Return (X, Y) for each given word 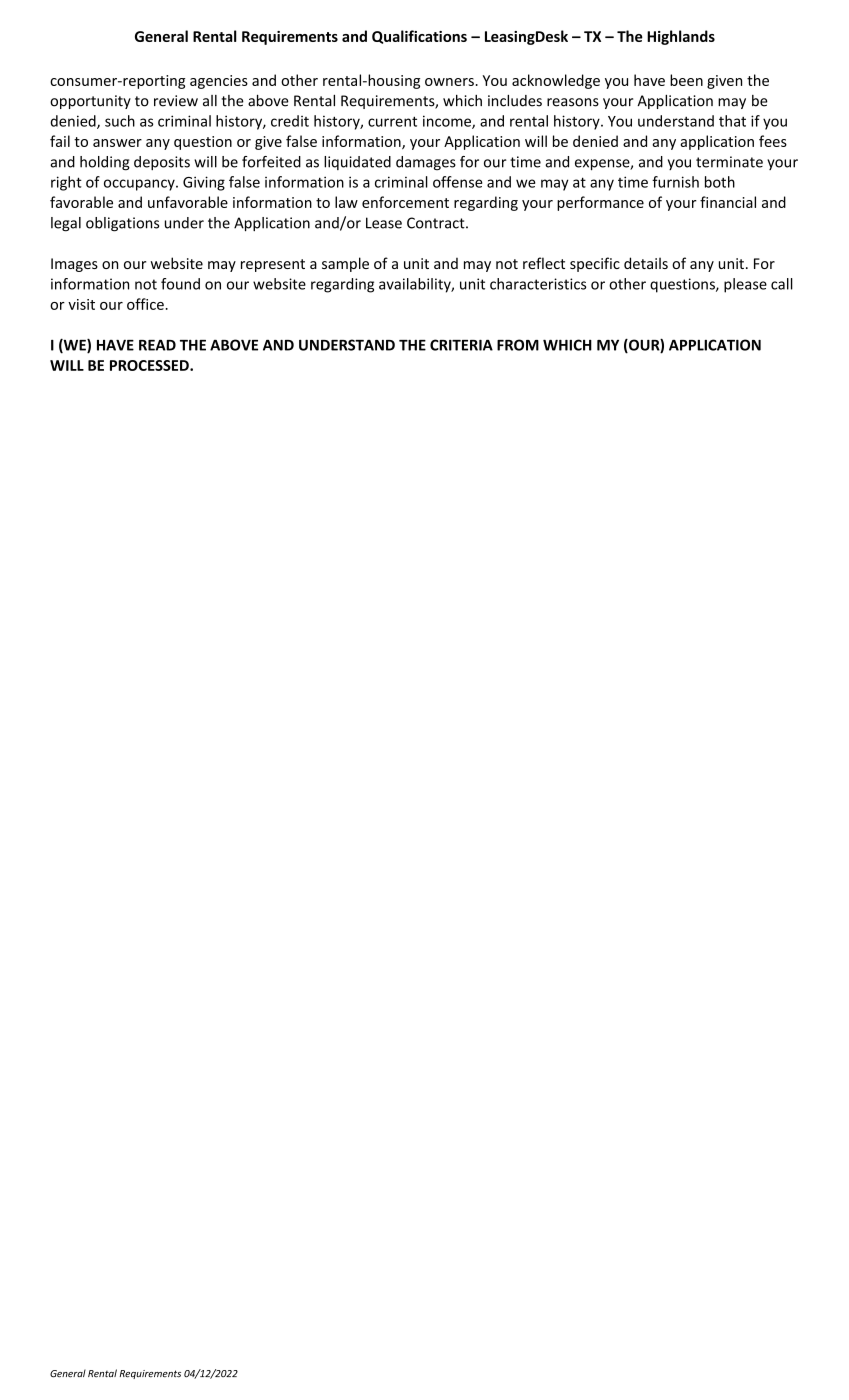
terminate (729, 162)
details (646, 263)
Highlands (681, 37)
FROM (518, 345)
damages (426, 163)
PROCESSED (150, 365)
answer (117, 143)
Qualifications (419, 37)
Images (74, 265)
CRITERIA (461, 345)
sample (345, 264)
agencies (219, 82)
